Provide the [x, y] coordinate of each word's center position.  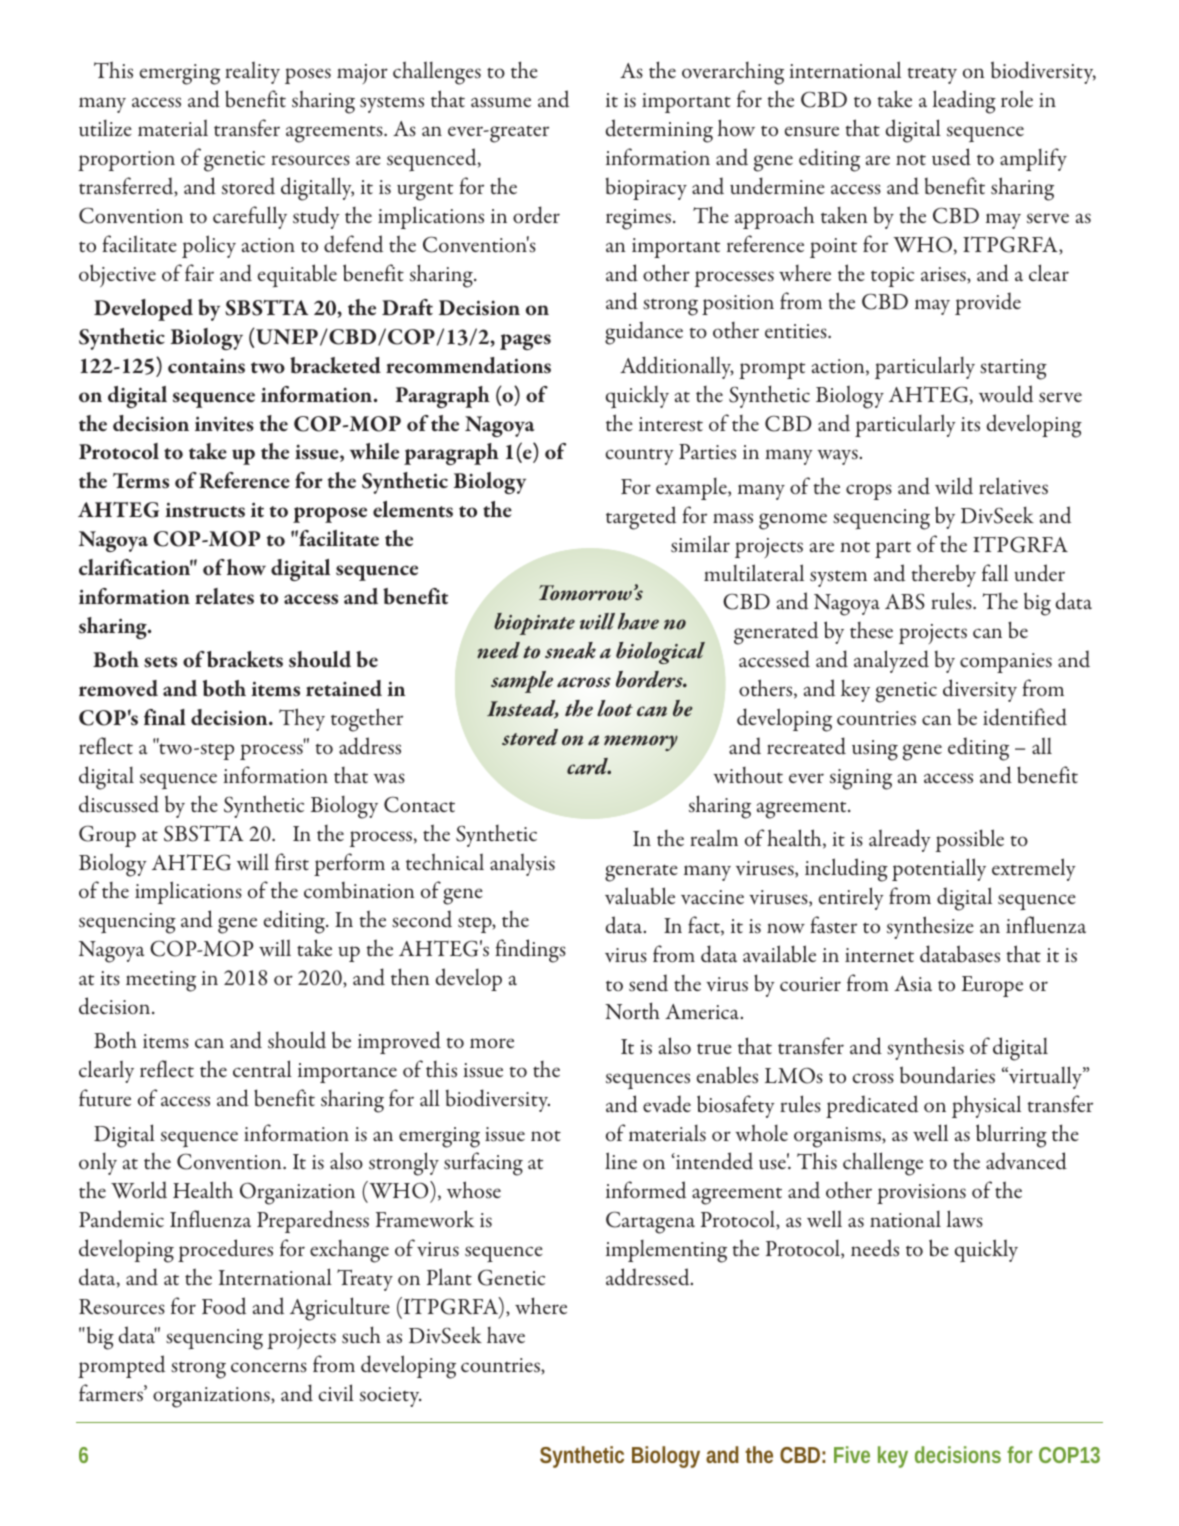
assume [501, 102]
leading [964, 102]
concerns [269, 1367]
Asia [913, 984]
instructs [205, 510]
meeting [161, 981]
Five [852, 1454]
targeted [641, 518]
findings [530, 951]
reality [252, 72]
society [391, 1397]
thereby [943, 575]
